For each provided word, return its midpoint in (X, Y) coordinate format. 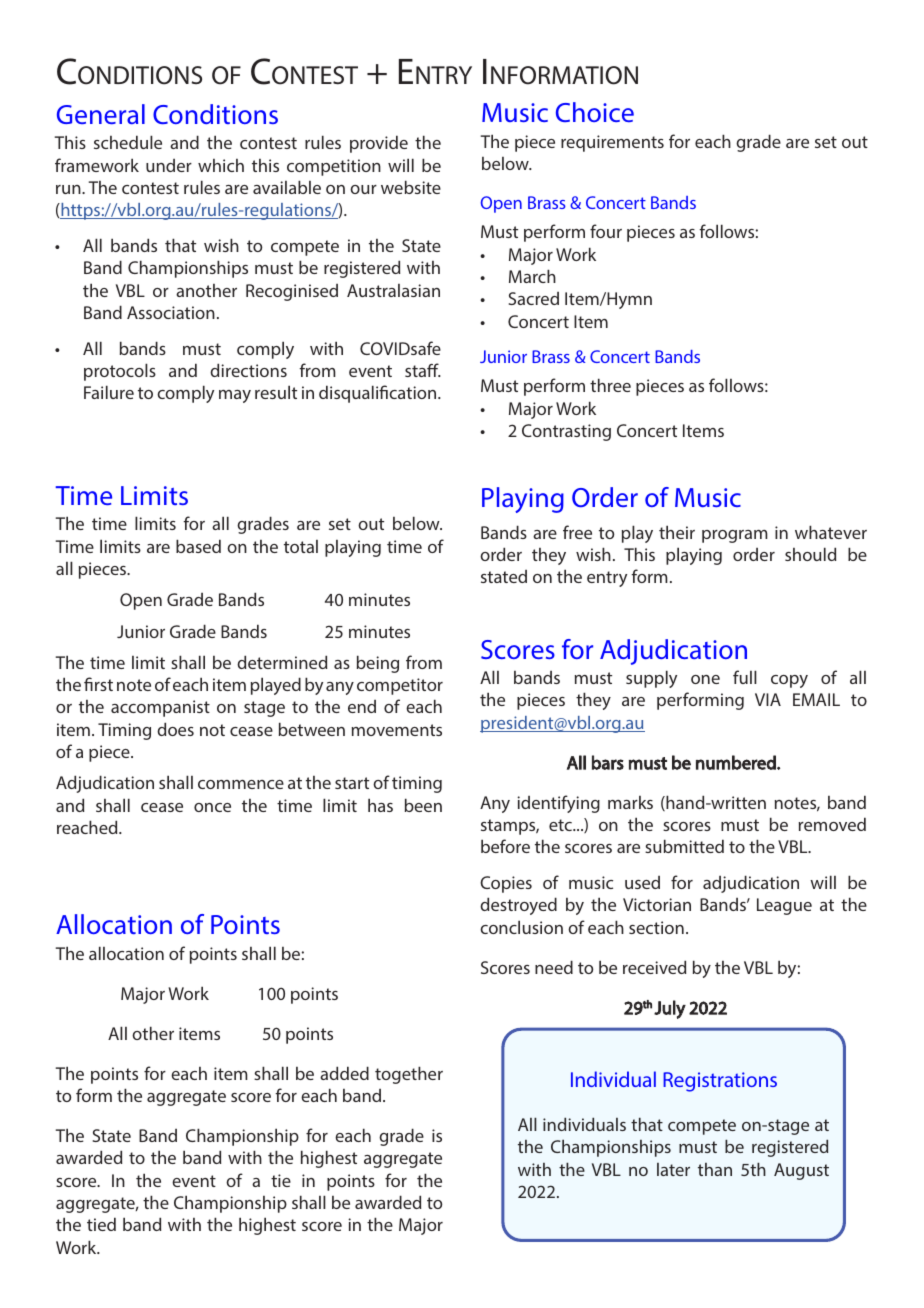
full (745, 677)
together (409, 1075)
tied (101, 1224)
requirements (612, 143)
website (411, 187)
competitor (400, 686)
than (715, 1169)
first (98, 684)
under (169, 165)
